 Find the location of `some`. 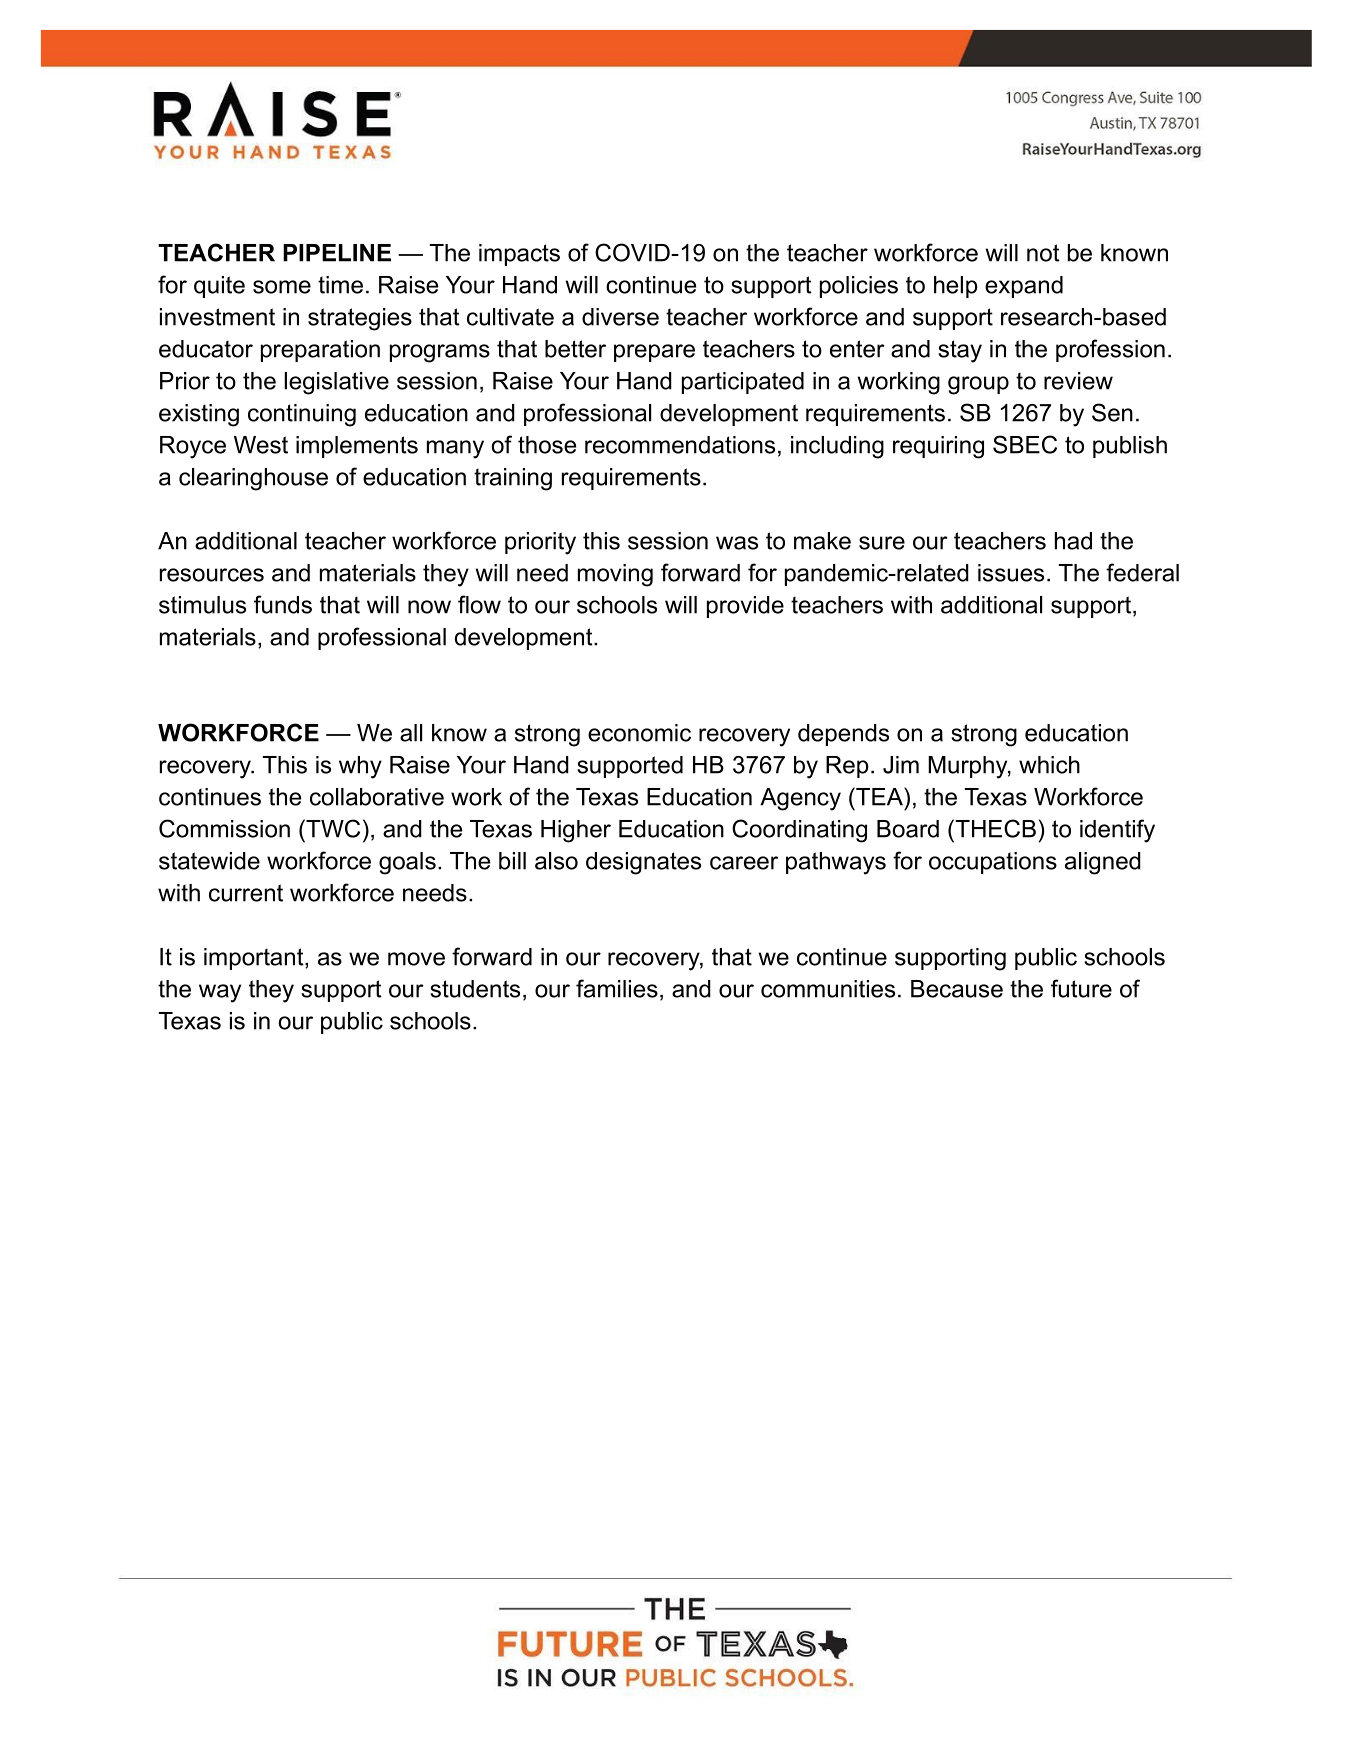

some is located at coordinates (282, 287).
